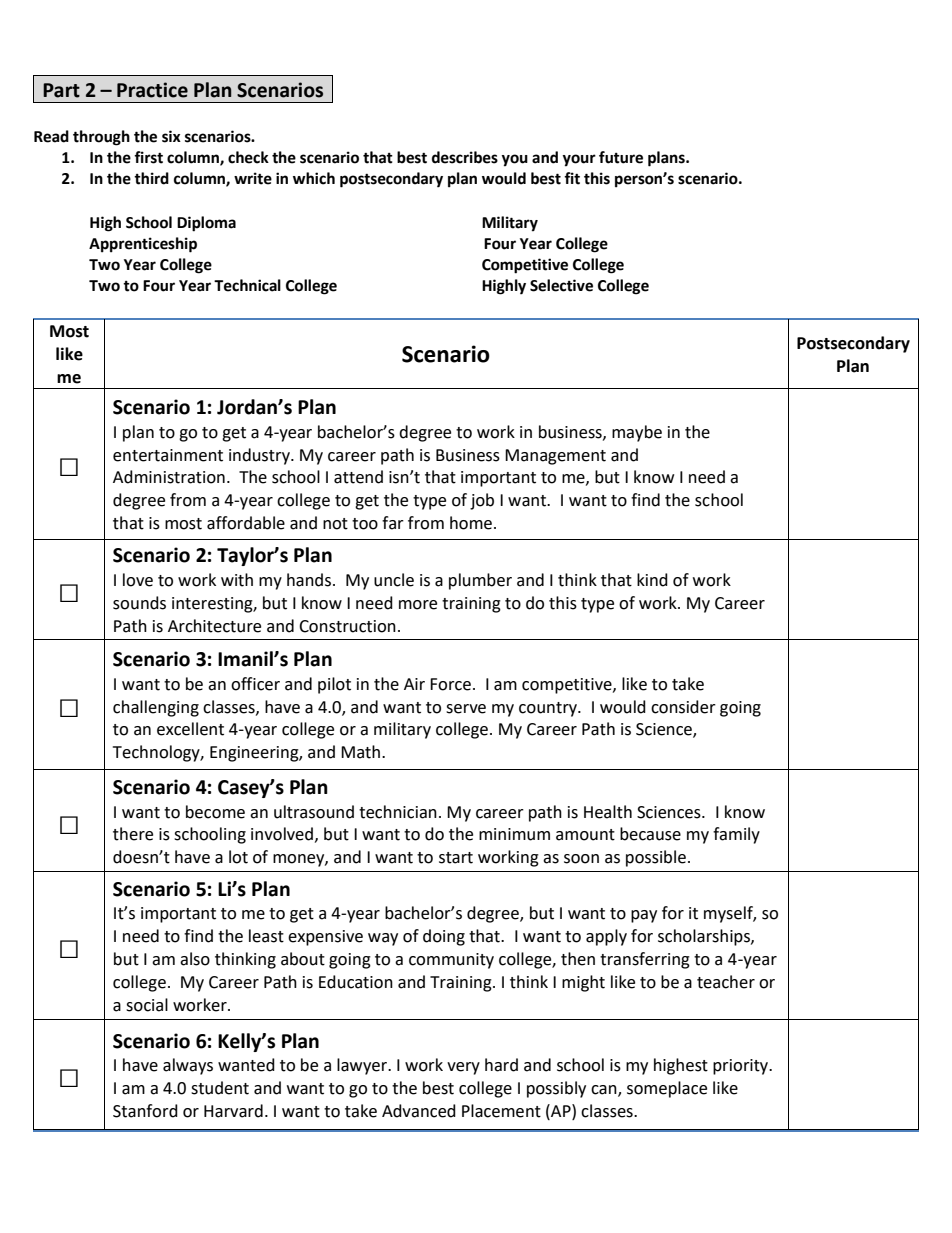  Describe the element at coordinates (683, 707) in the screenshot. I see `consider` at that location.
